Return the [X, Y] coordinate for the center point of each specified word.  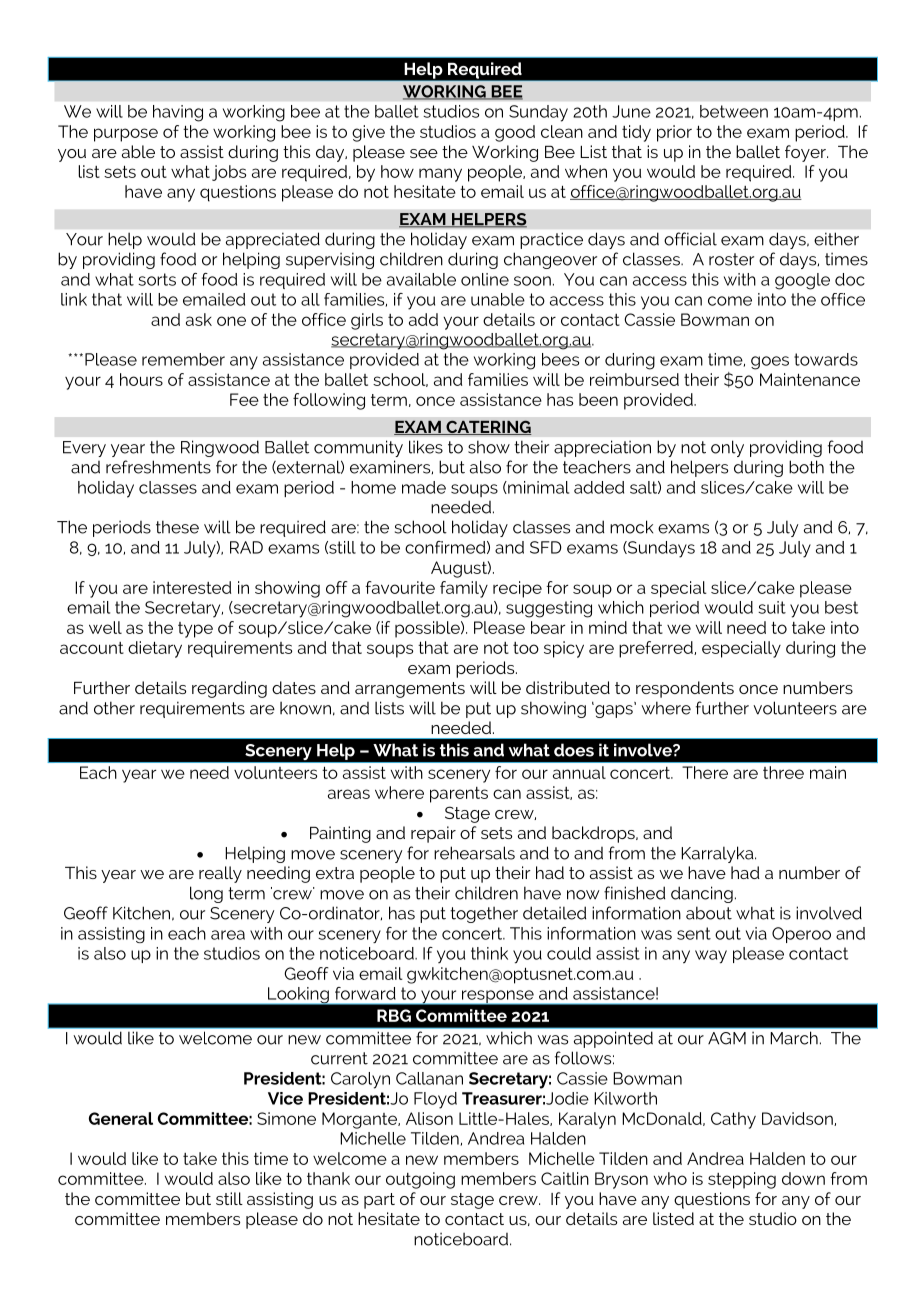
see [424, 153]
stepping [742, 1180]
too [526, 648]
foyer [806, 153]
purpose [126, 135]
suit [772, 607]
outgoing [420, 1180]
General [121, 1118]
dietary [155, 649]
